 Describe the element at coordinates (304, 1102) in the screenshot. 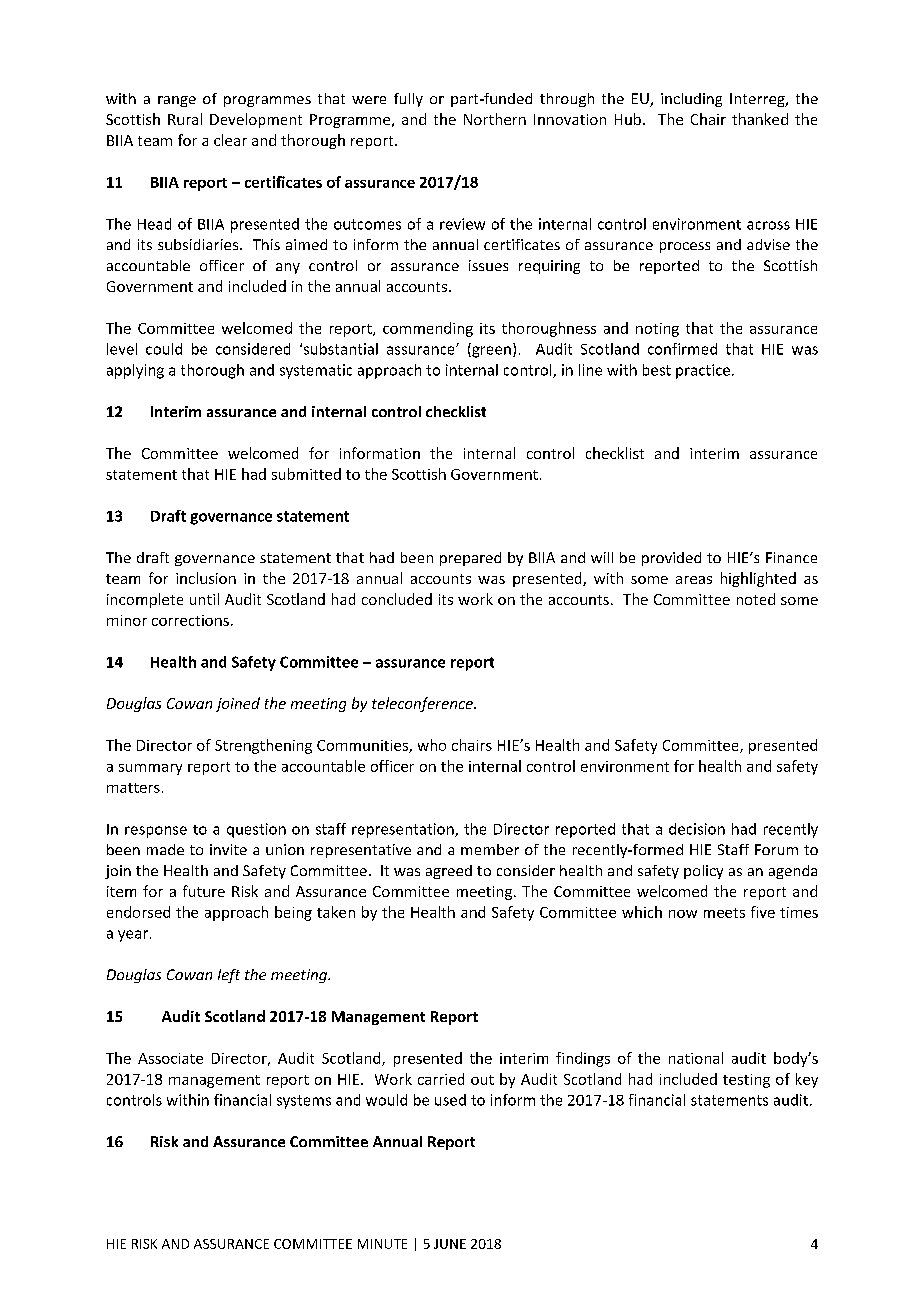

I see `systems` at that location.
